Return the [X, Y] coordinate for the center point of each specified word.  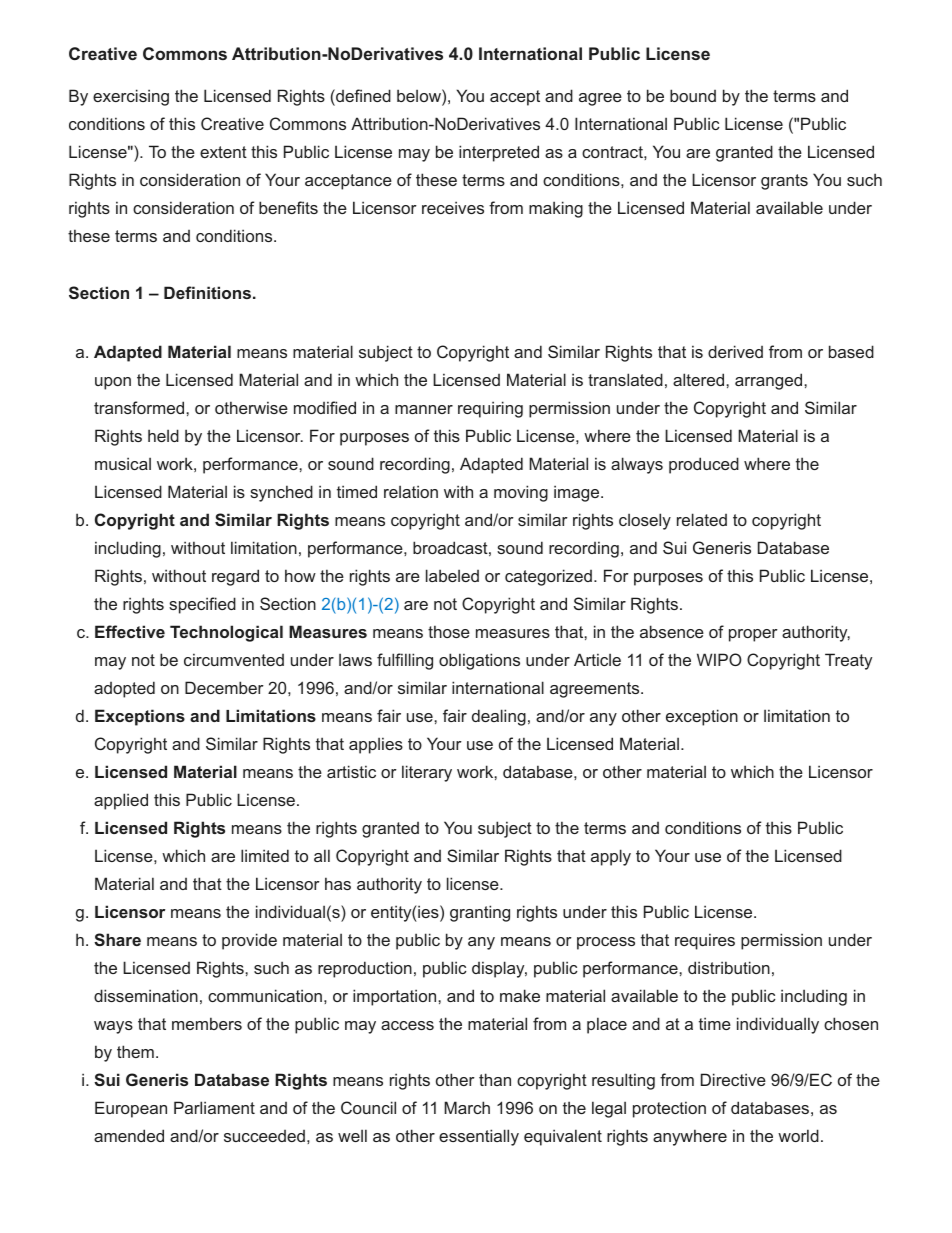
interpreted [499, 153]
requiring [490, 409]
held [163, 435]
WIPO [719, 659]
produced [704, 465]
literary [427, 773]
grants [784, 182]
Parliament [214, 1107]
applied [121, 801]
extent [223, 152]
